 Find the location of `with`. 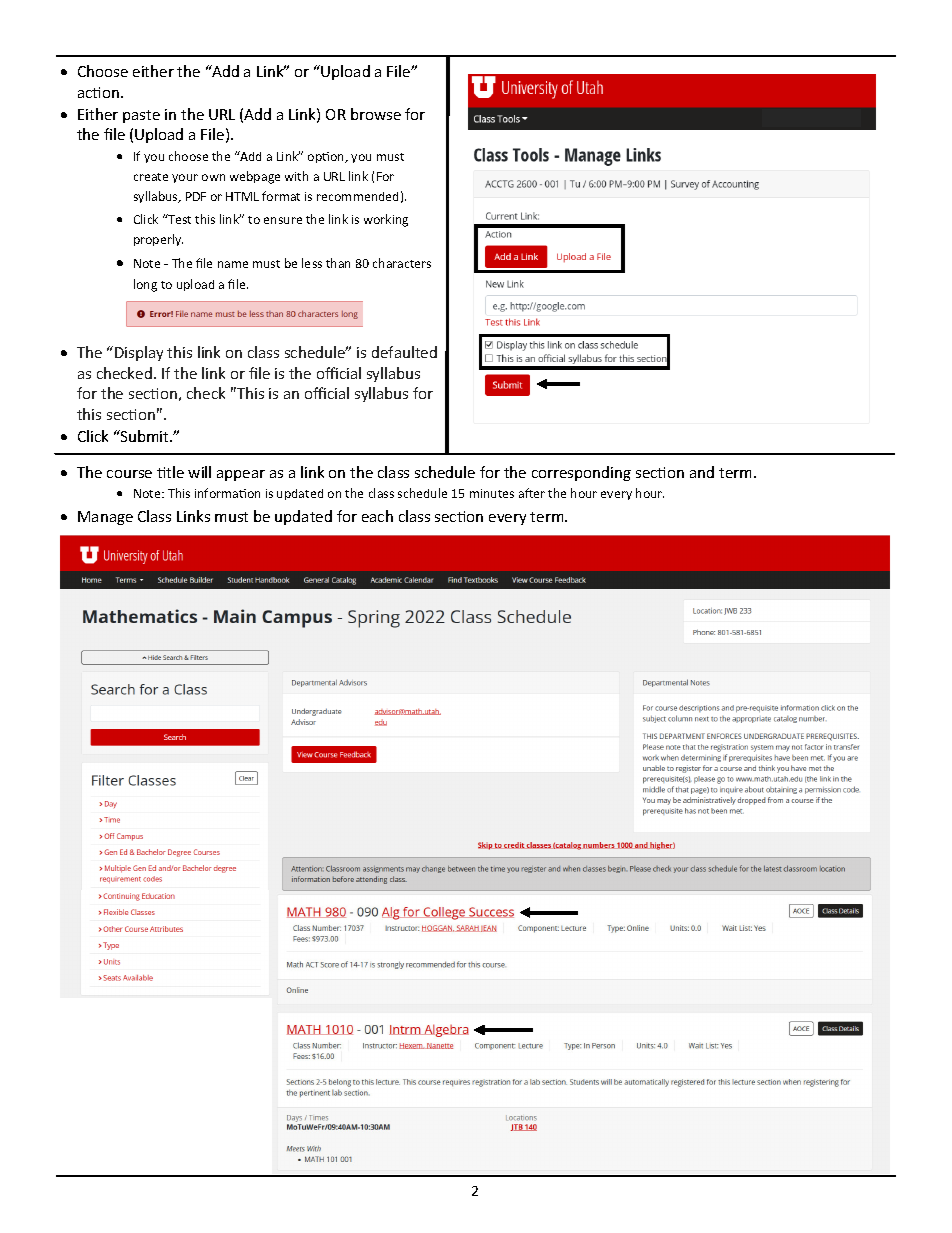

with is located at coordinates (296, 176).
